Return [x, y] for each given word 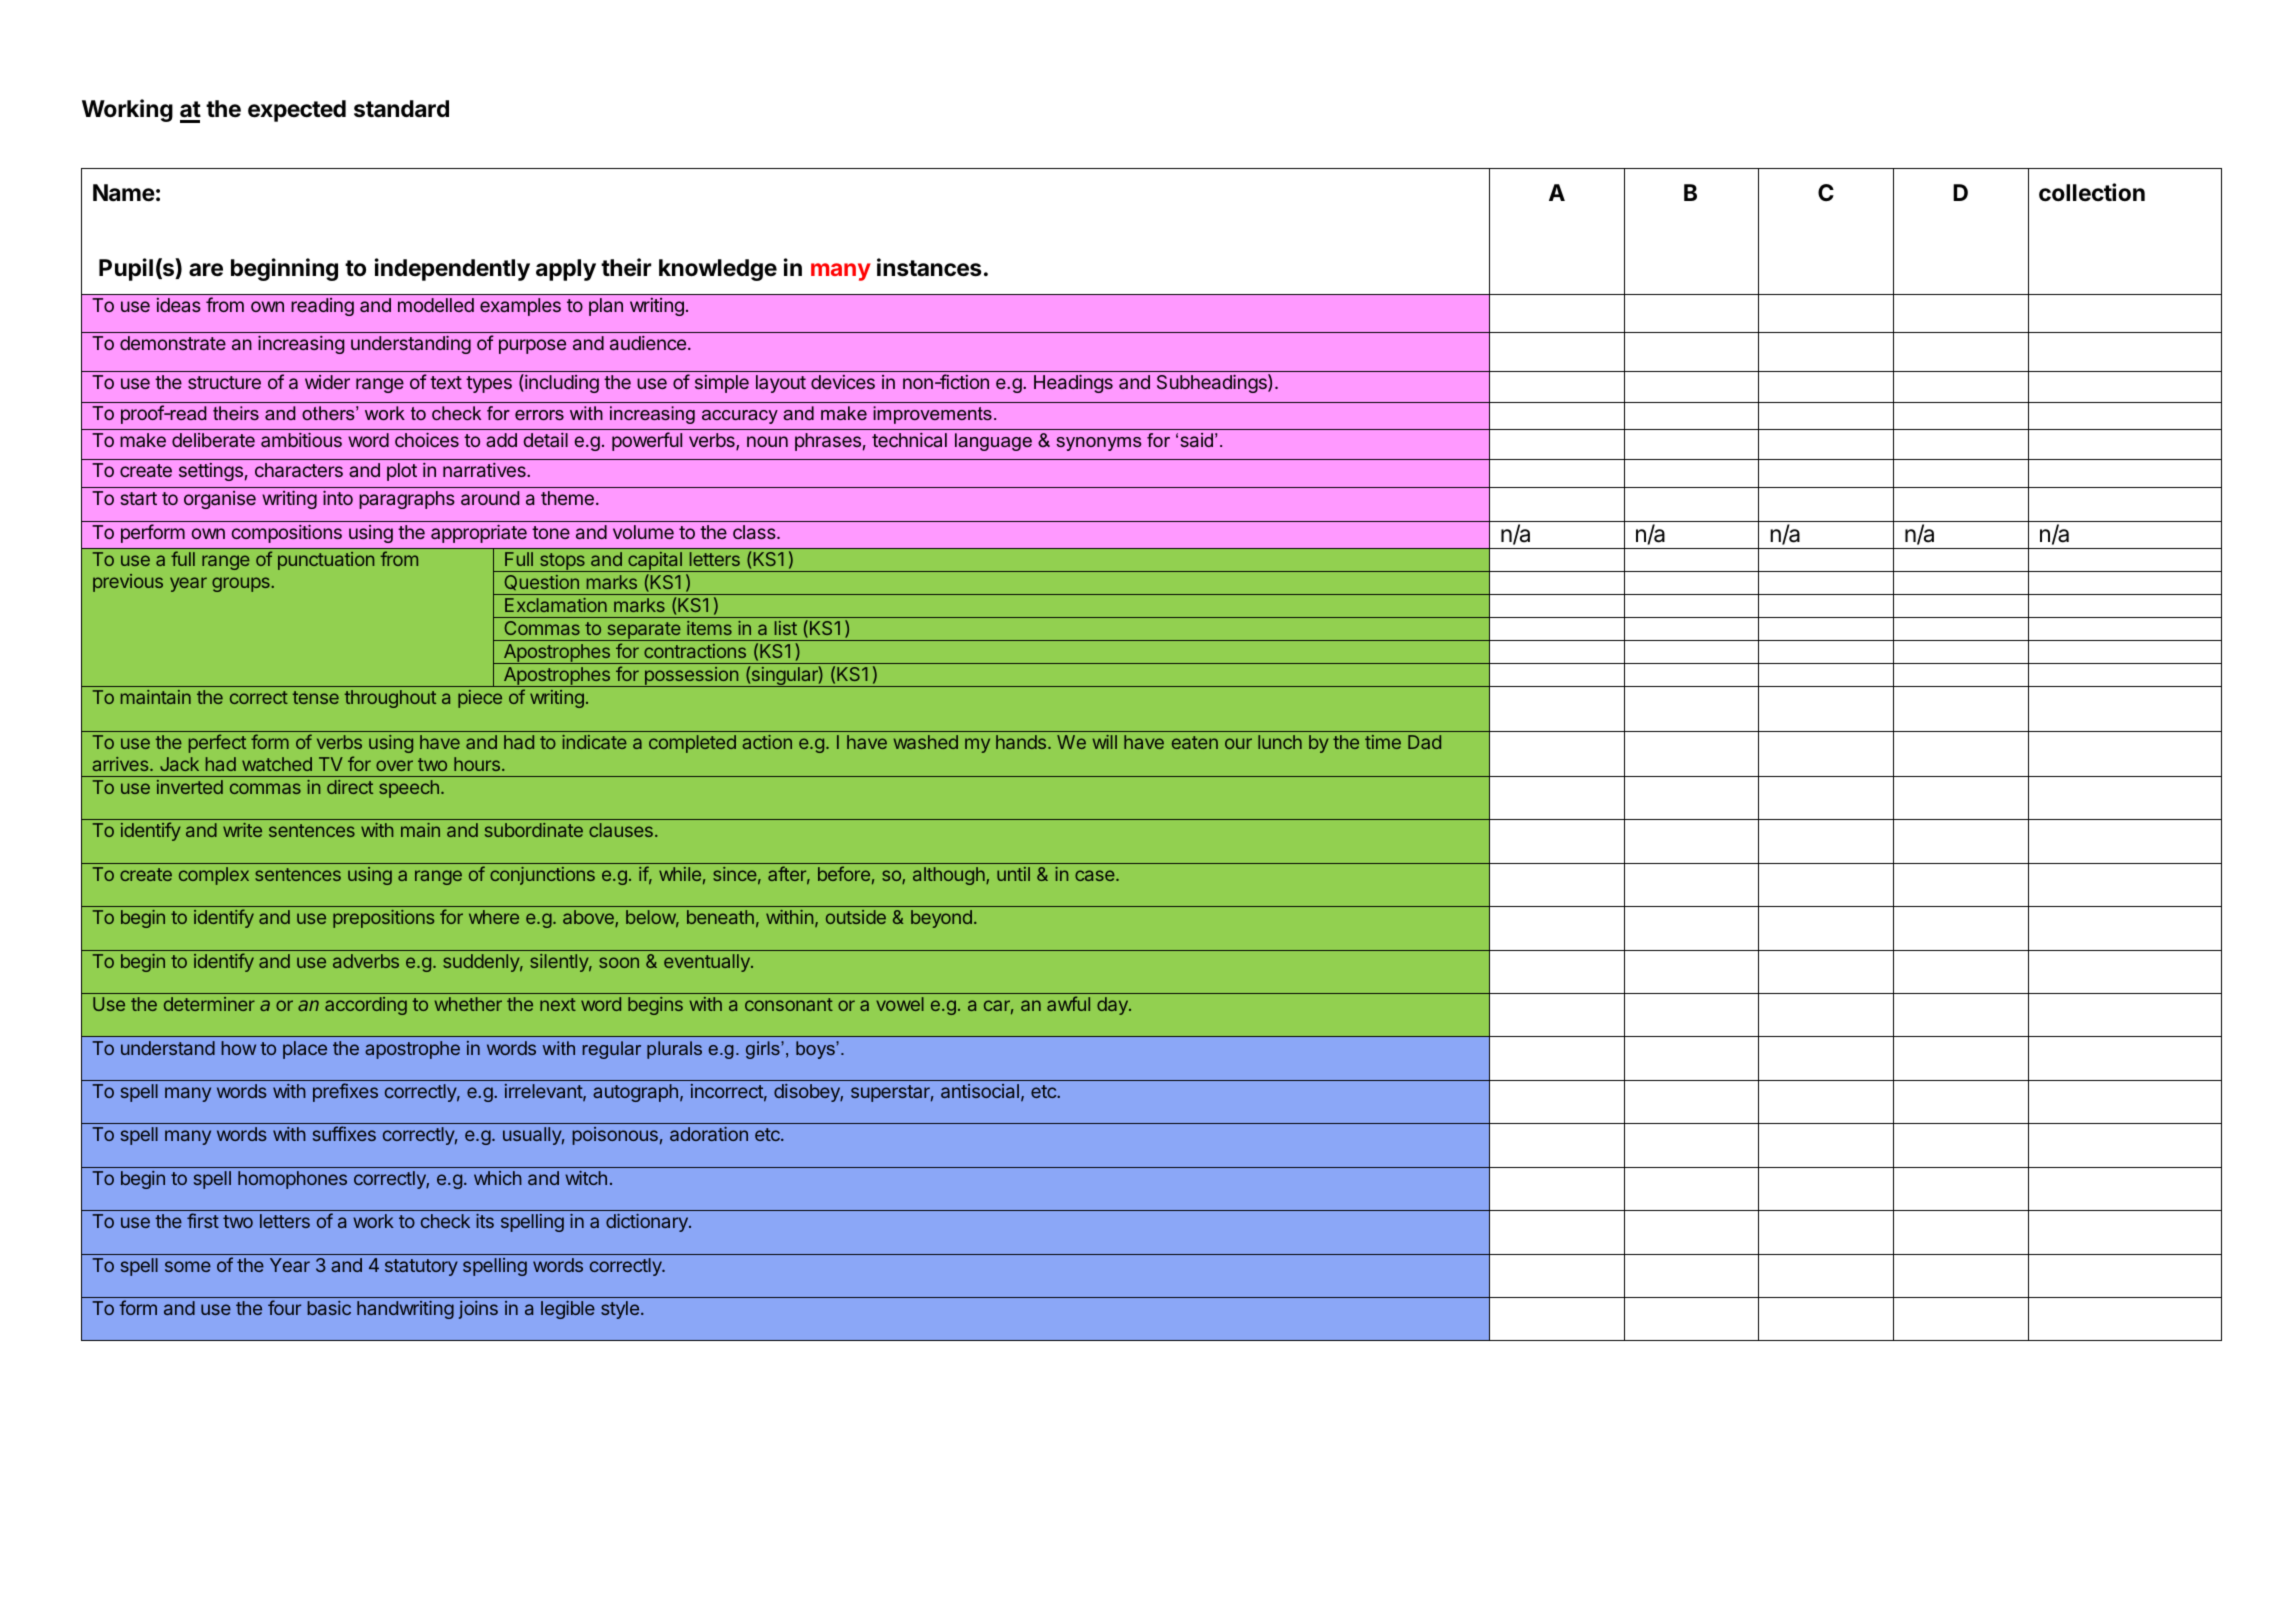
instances [929, 267]
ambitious [301, 440]
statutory [421, 1267]
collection [2092, 192]
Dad [1424, 742]
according [366, 1006]
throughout [390, 699]
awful [1068, 1003]
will [1105, 742]
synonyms [1099, 444]
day [1113, 1006]
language [993, 442]
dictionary [648, 1223]
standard [401, 109]
